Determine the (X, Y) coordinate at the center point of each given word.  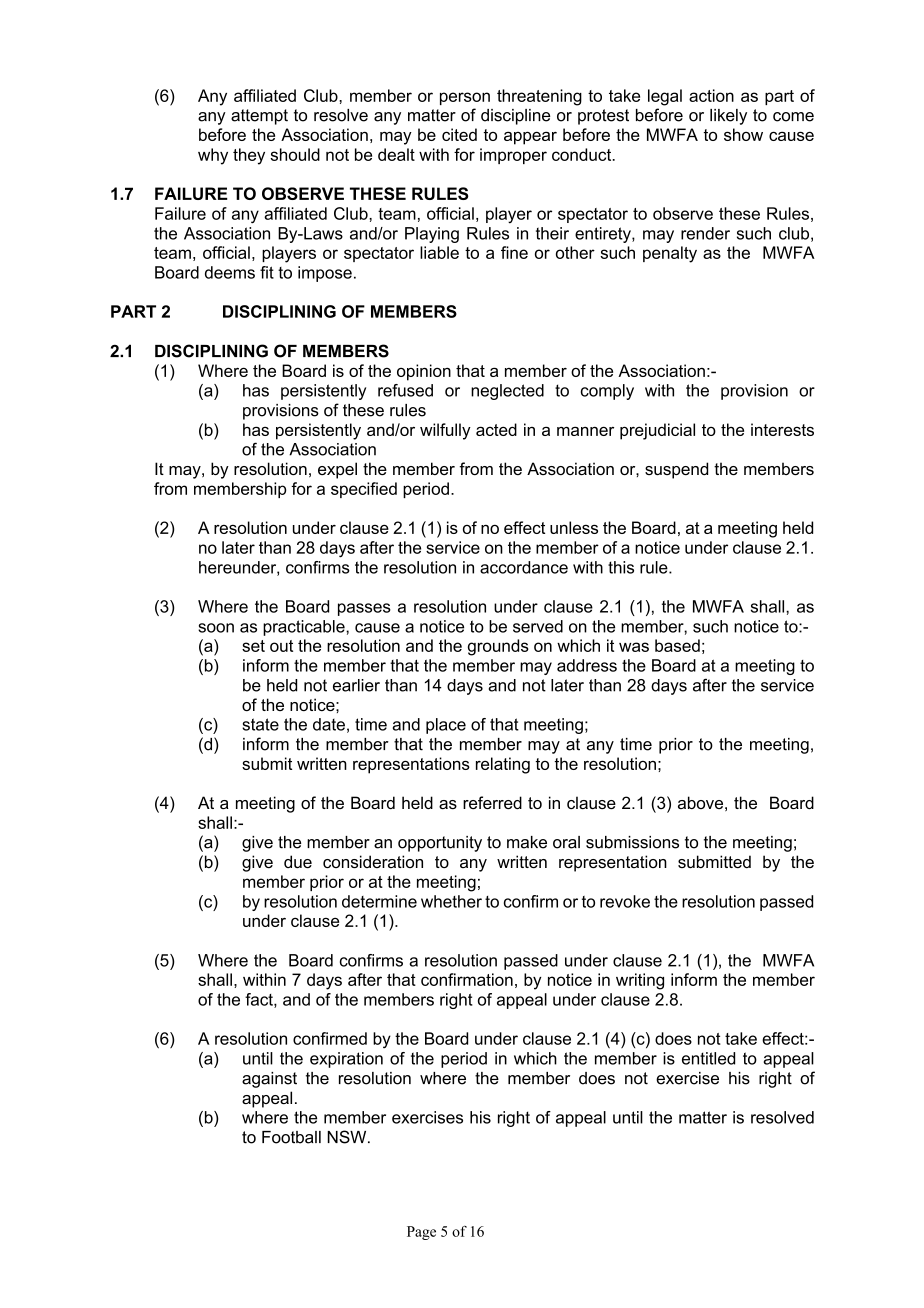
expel (337, 470)
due (298, 861)
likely (728, 117)
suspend (676, 470)
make (527, 842)
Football (291, 1137)
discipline (515, 117)
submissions (632, 842)
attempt (259, 117)
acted (496, 429)
